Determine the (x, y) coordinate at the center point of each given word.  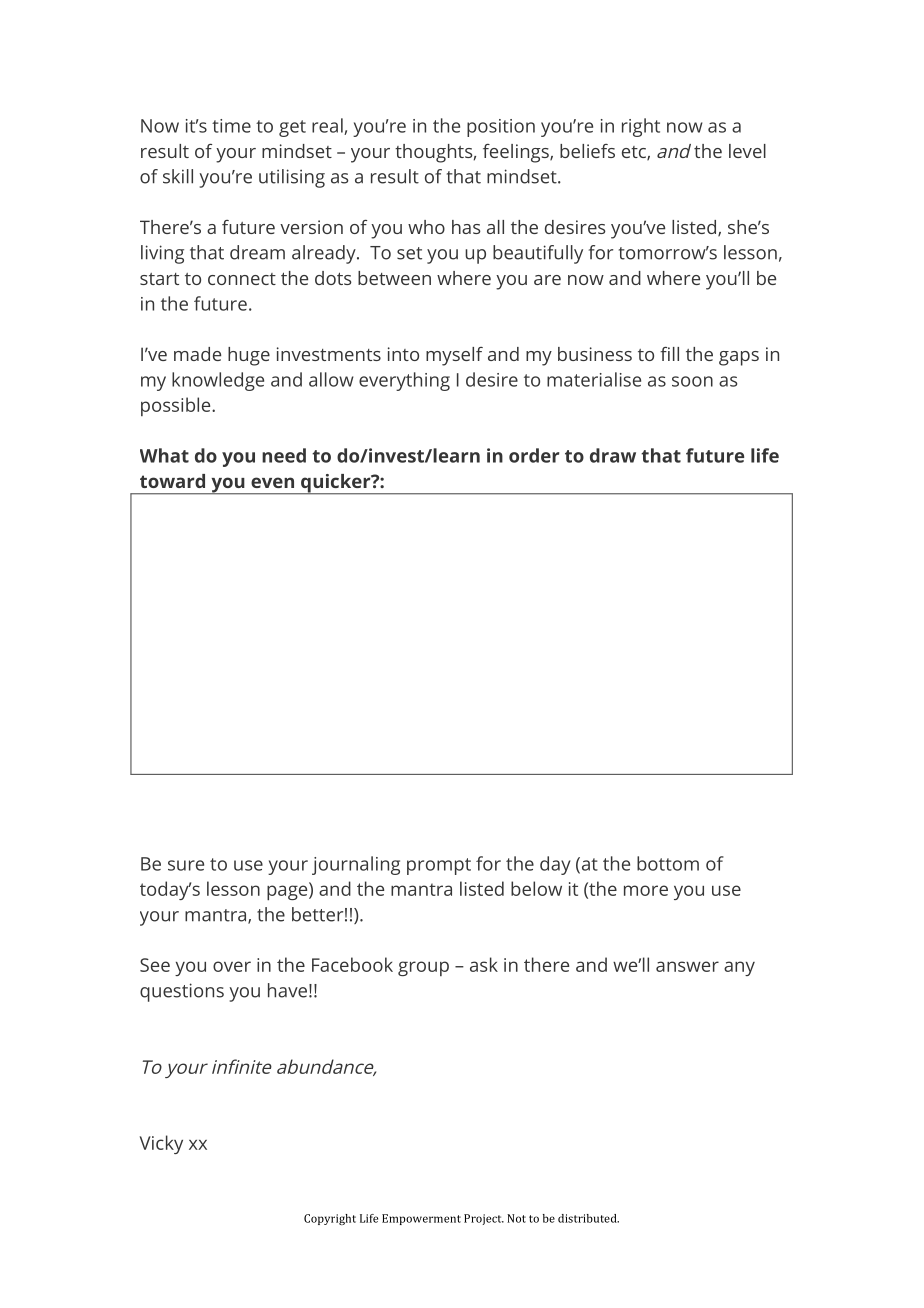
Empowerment (421, 1219)
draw (613, 455)
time (231, 126)
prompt (439, 866)
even (272, 482)
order (534, 455)
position (501, 128)
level (747, 151)
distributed (588, 1218)
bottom (668, 863)
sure (186, 865)
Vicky (161, 1144)
